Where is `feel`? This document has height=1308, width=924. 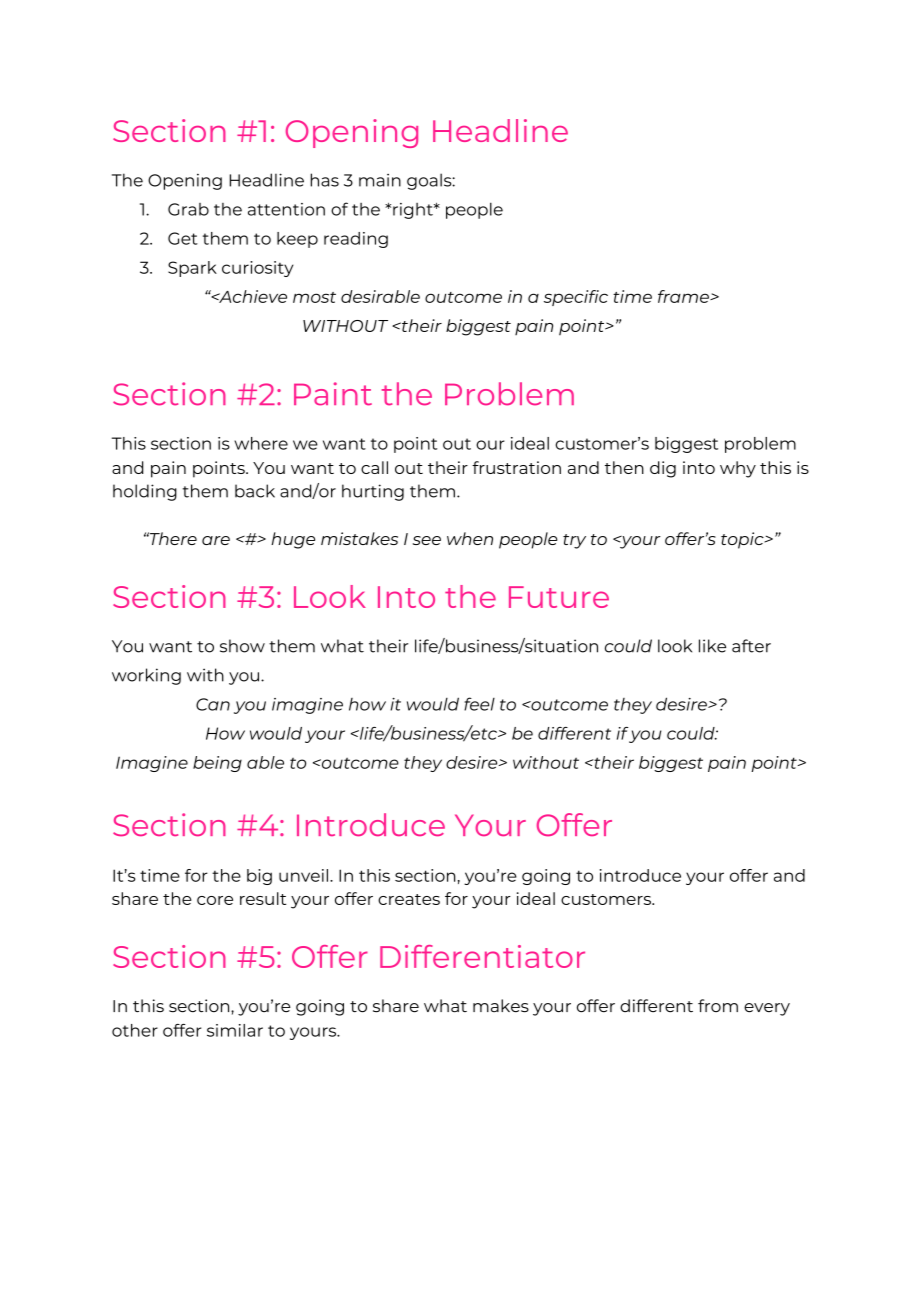 feel is located at coordinates (479, 704).
